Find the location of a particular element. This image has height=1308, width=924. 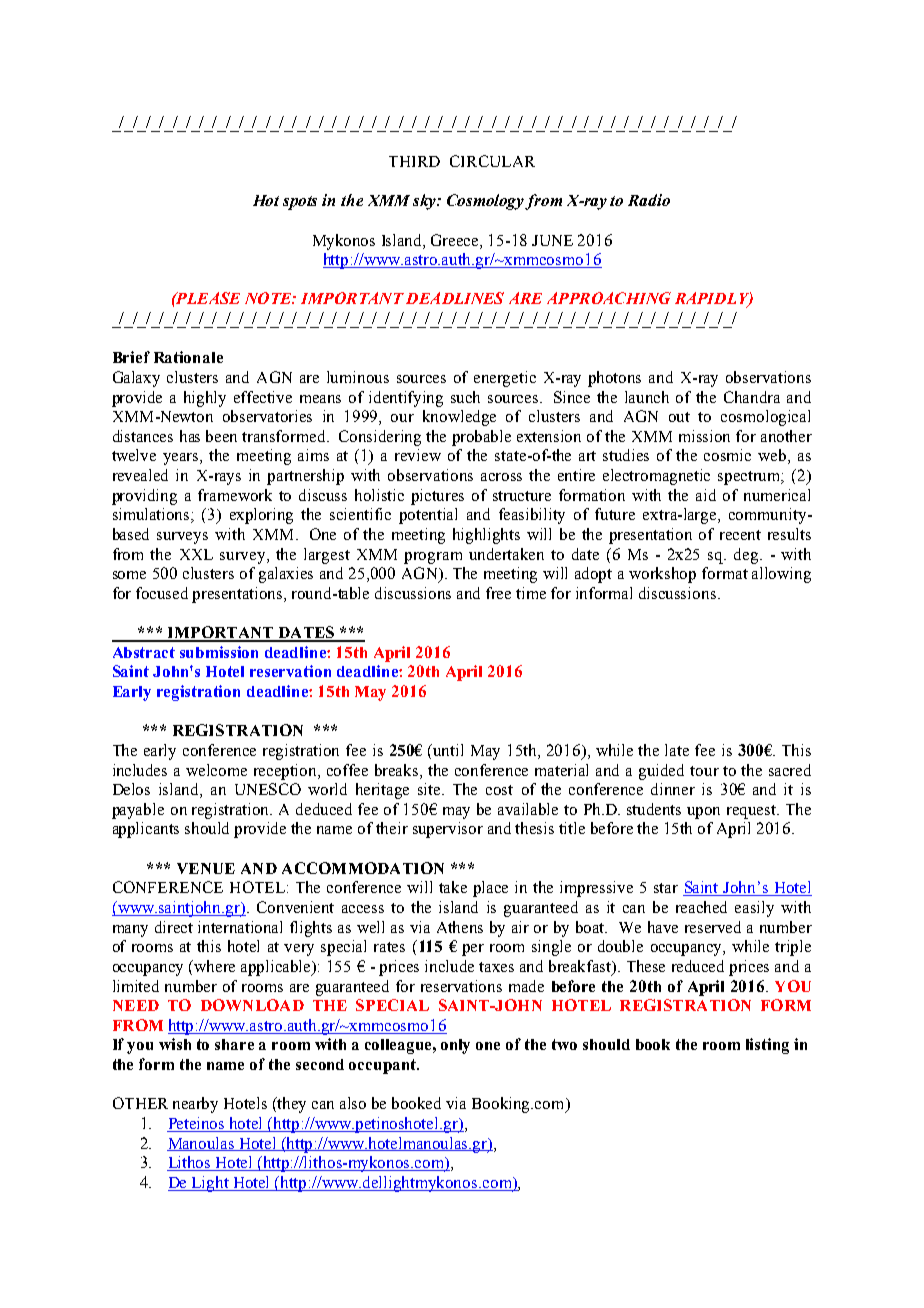

workshop is located at coordinates (662, 575).
